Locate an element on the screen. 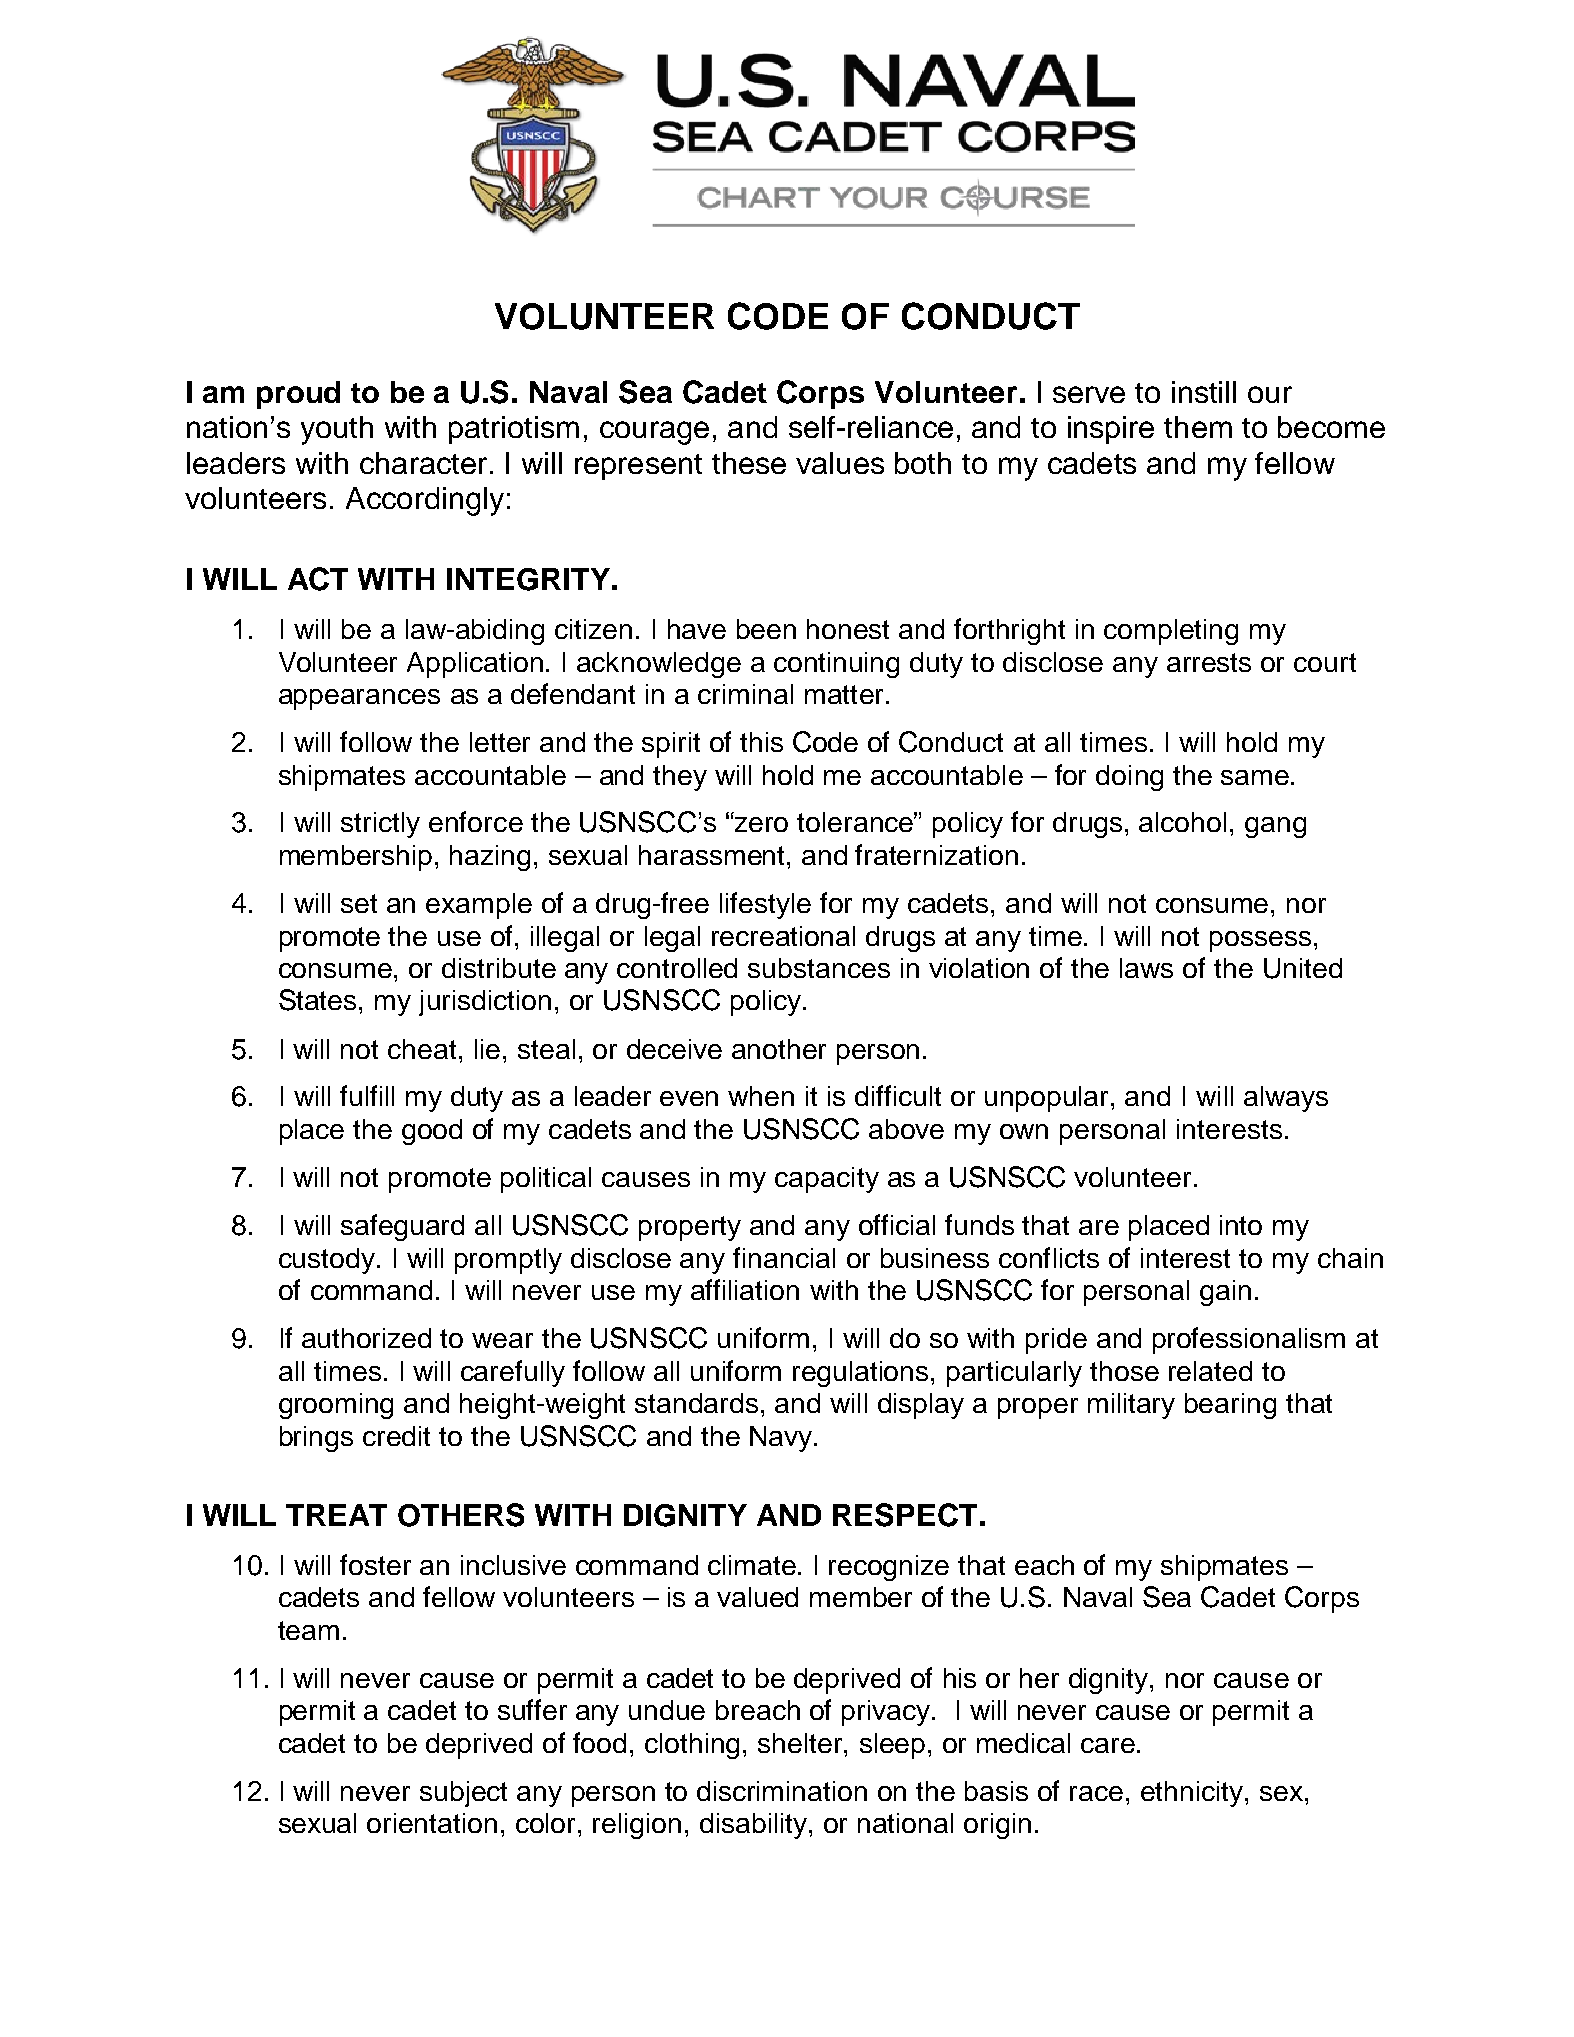 The image size is (1574, 2037). possess is located at coordinates (1260, 941).
